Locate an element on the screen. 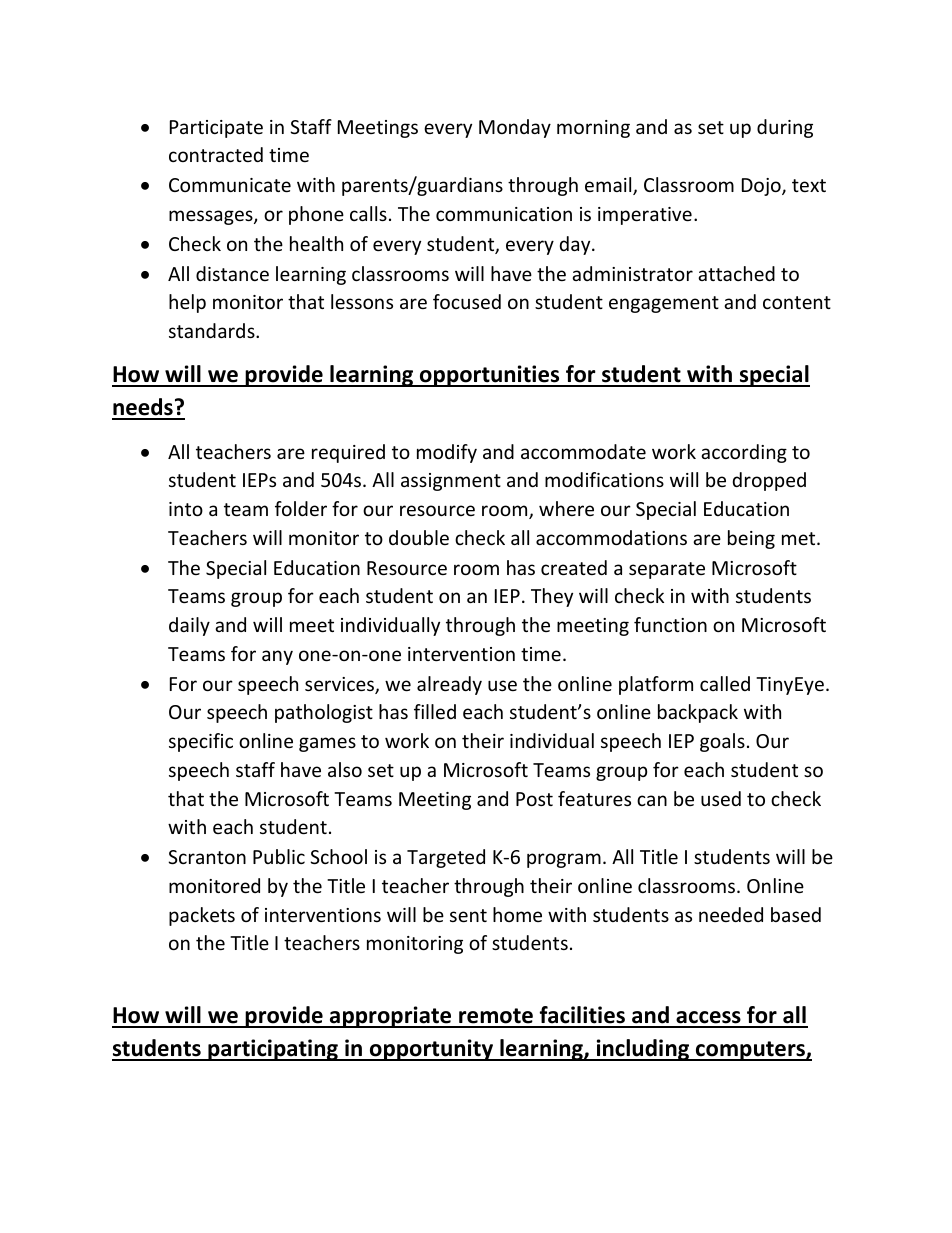 The image size is (952, 1233). Dojo is located at coordinates (762, 187).
